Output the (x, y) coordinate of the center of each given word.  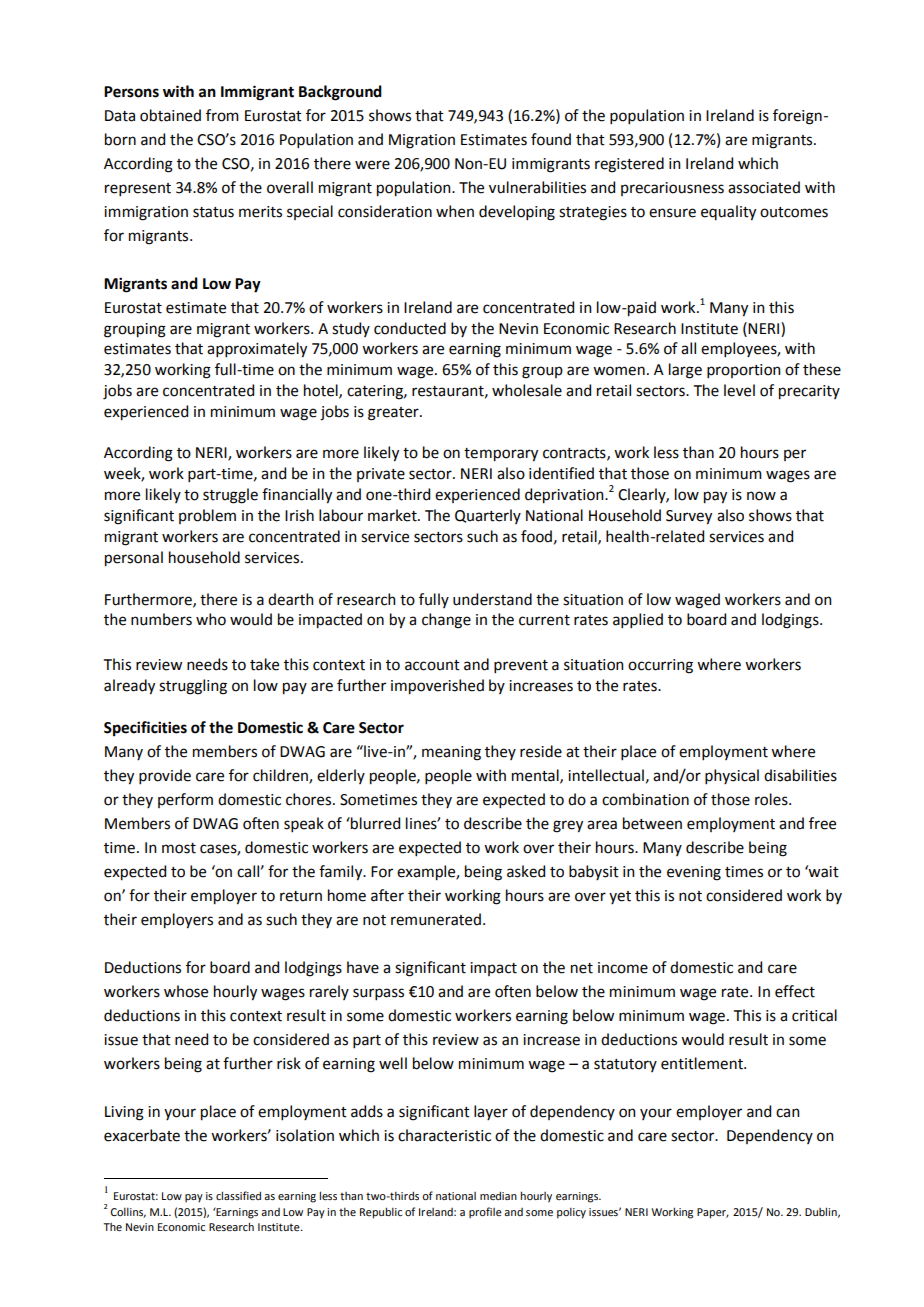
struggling (193, 687)
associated (764, 187)
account (432, 665)
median (498, 1195)
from (222, 115)
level (739, 390)
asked (526, 871)
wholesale (527, 390)
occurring (660, 666)
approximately (257, 350)
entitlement (703, 1063)
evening (694, 873)
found (551, 139)
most (179, 848)
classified (238, 1195)
